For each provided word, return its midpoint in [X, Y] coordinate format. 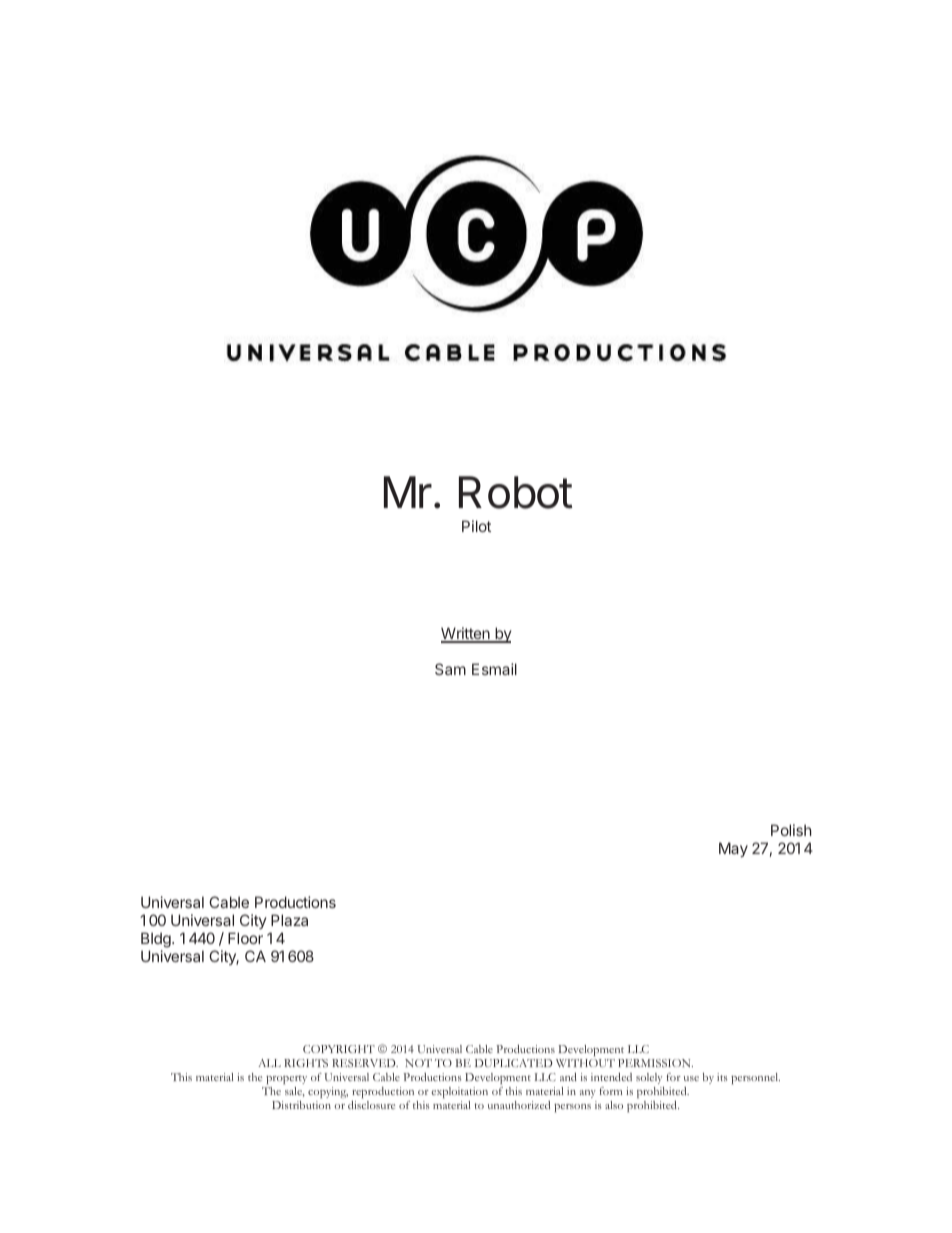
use [691, 1078]
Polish [791, 830]
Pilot [476, 526]
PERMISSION [655, 1063]
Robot [516, 492]
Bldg [157, 940]
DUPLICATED [514, 1063]
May [733, 849]
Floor [245, 938]
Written [466, 634]
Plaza [289, 920]
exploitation [459, 1092]
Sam [450, 669]
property [286, 1079]
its [722, 1077]
